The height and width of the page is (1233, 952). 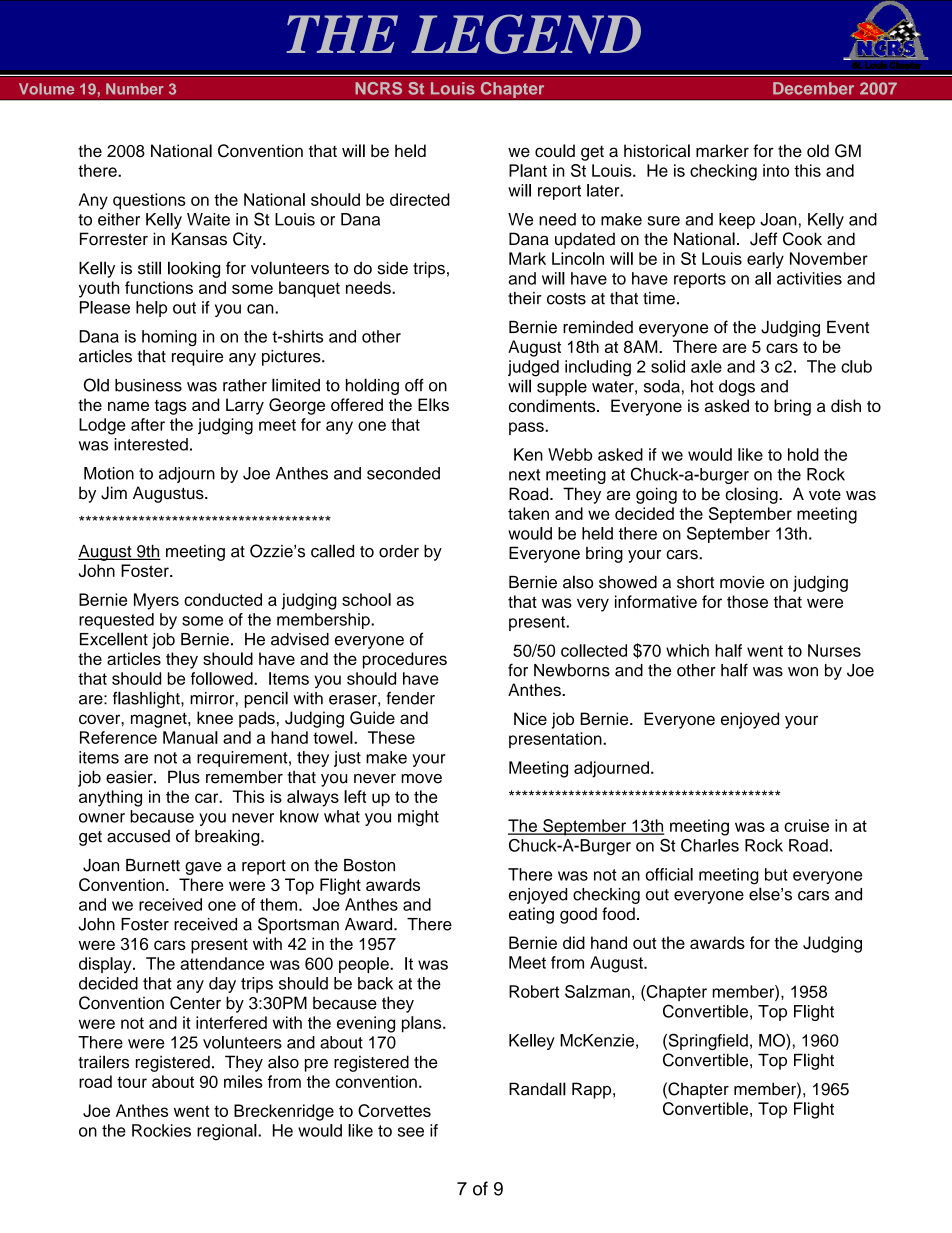 I want to click on name, so click(x=128, y=406).
